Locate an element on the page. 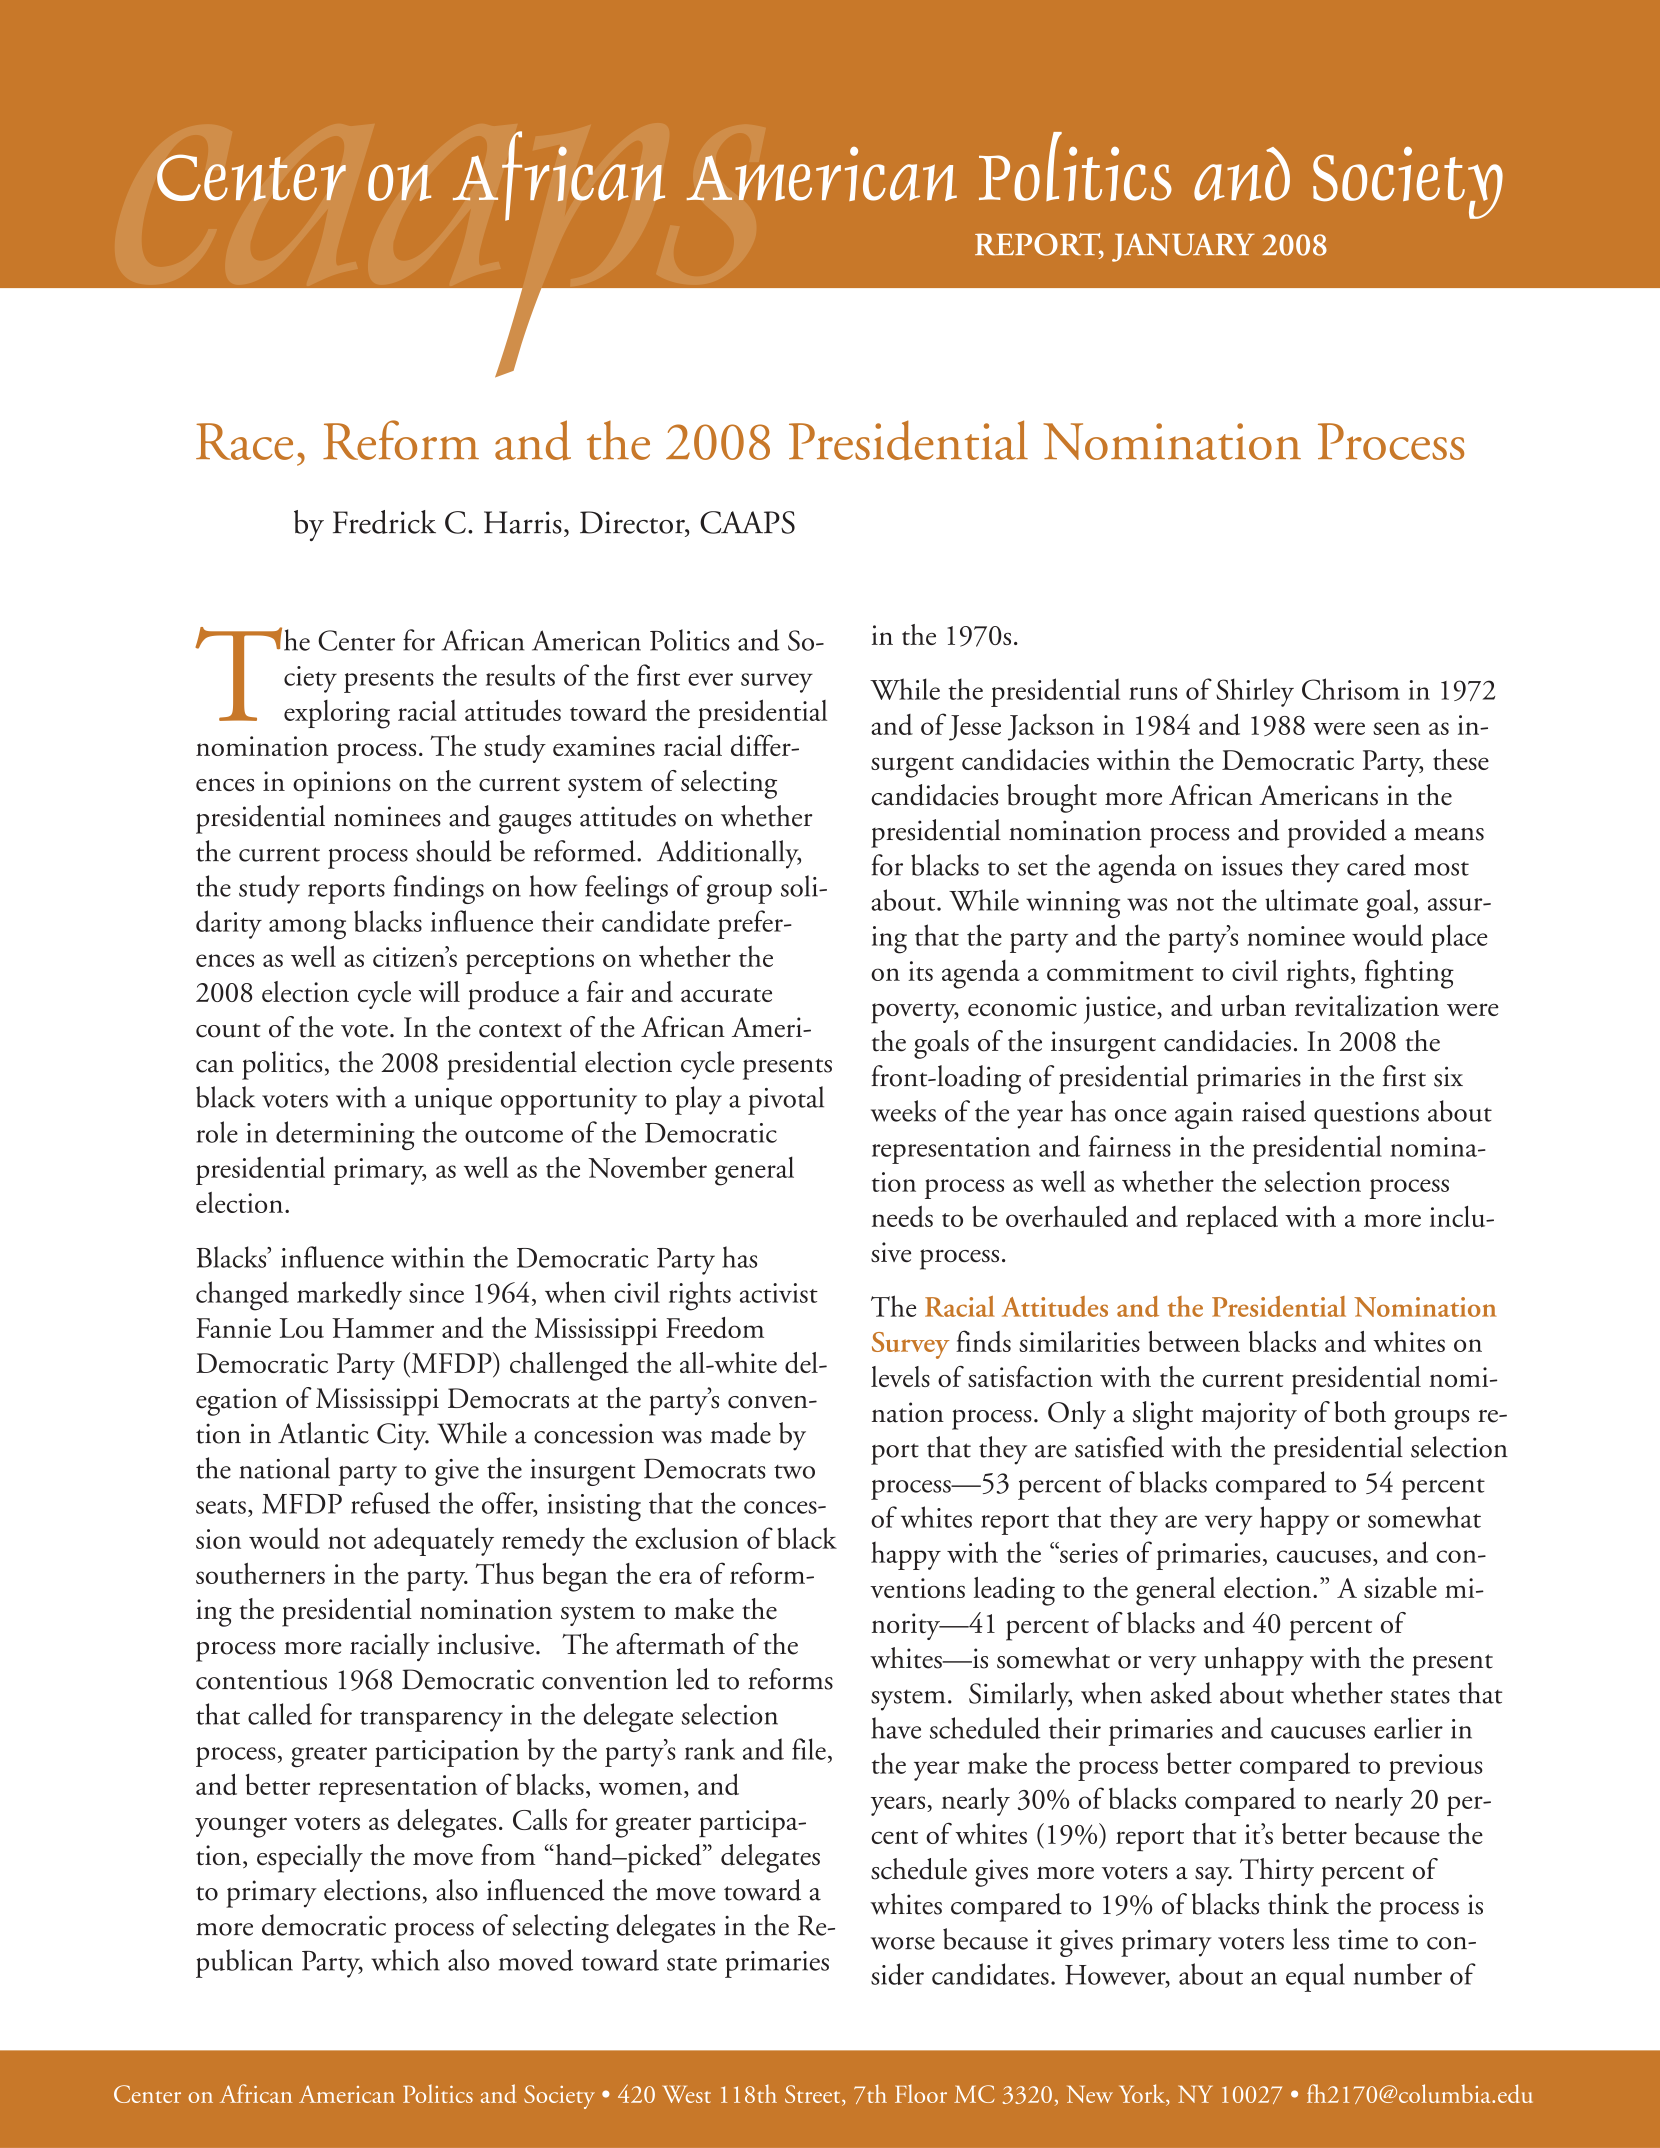 Image resolution: width=1660 pixels, height=2148 pixels. Race is located at coordinates (244, 441).
